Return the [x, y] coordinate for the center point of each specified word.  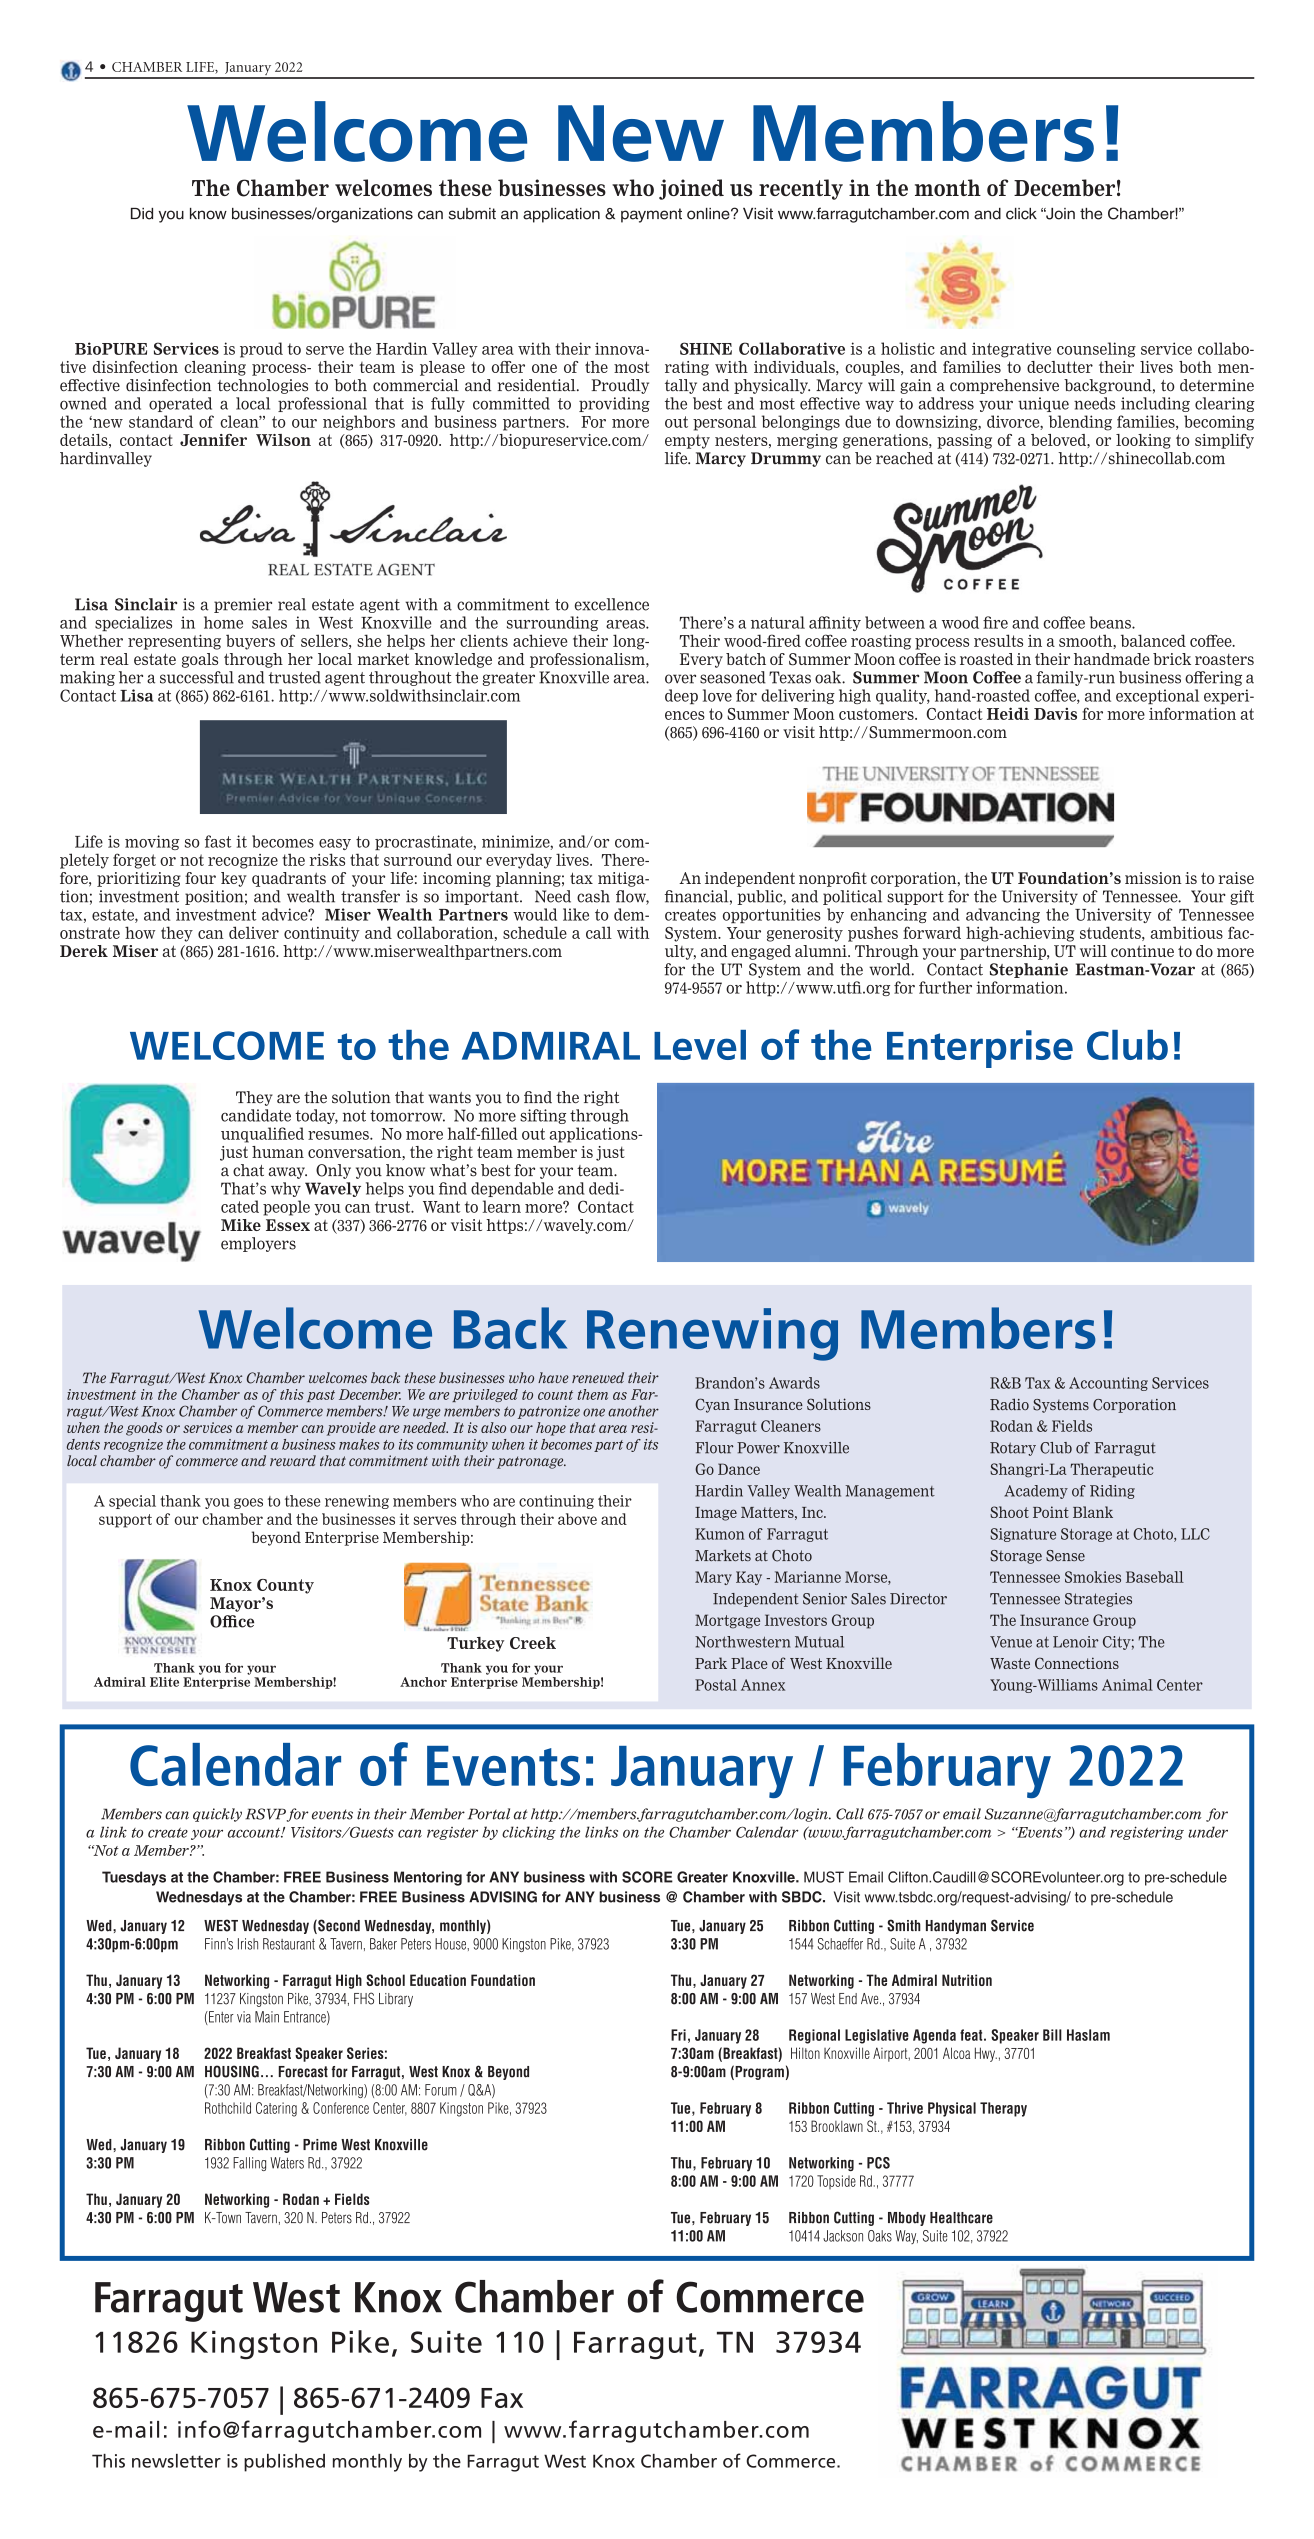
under [1208, 1832]
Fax [502, 2398]
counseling [1096, 350]
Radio [1009, 1404]
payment [651, 215]
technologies [262, 386]
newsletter [176, 2461]
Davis [1055, 714]
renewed [598, 1377]
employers [258, 1244]
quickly [217, 1815]
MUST [824, 1877]
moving [152, 842]
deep [681, 696]
